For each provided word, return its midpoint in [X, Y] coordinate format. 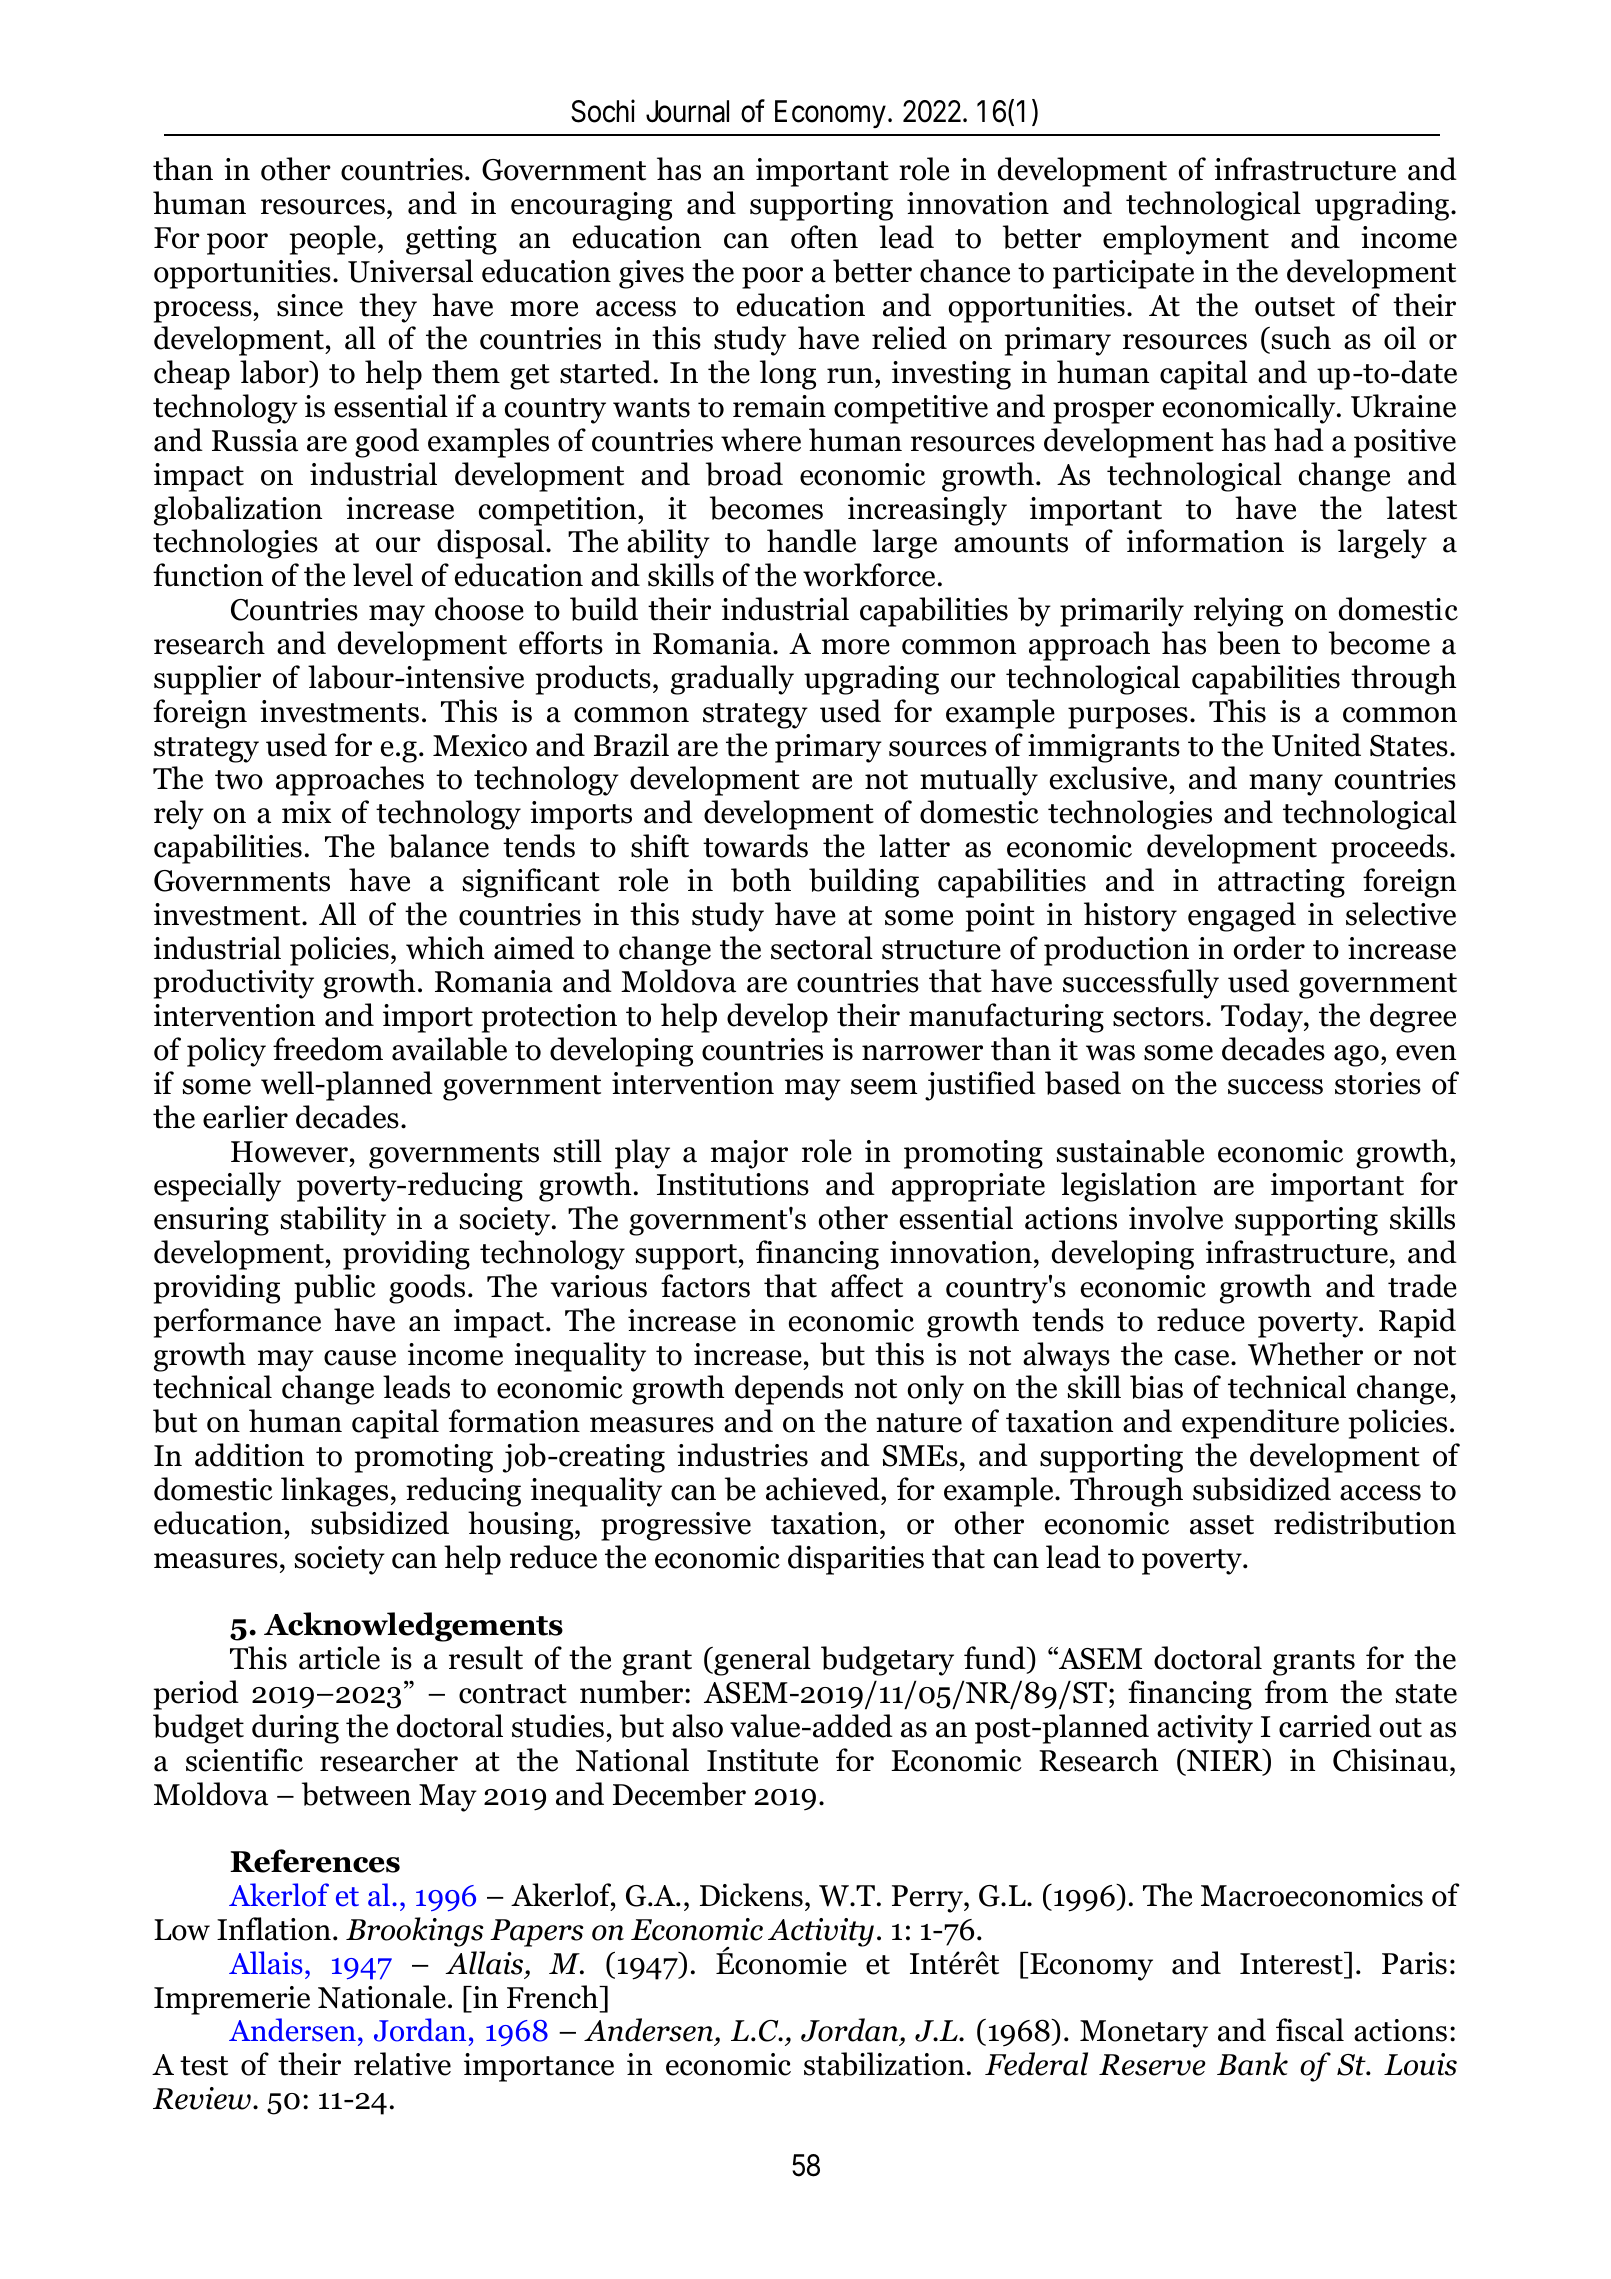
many [1286, 785]
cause [360, 1358]
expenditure [1260, 1424]
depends [789, 1390]
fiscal [1310, 2030]
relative [402, 2064]
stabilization [884, 2064]
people [334, 240]
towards [755, 846]
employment [1186, 240]
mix [306, 812]
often [824, 237]
